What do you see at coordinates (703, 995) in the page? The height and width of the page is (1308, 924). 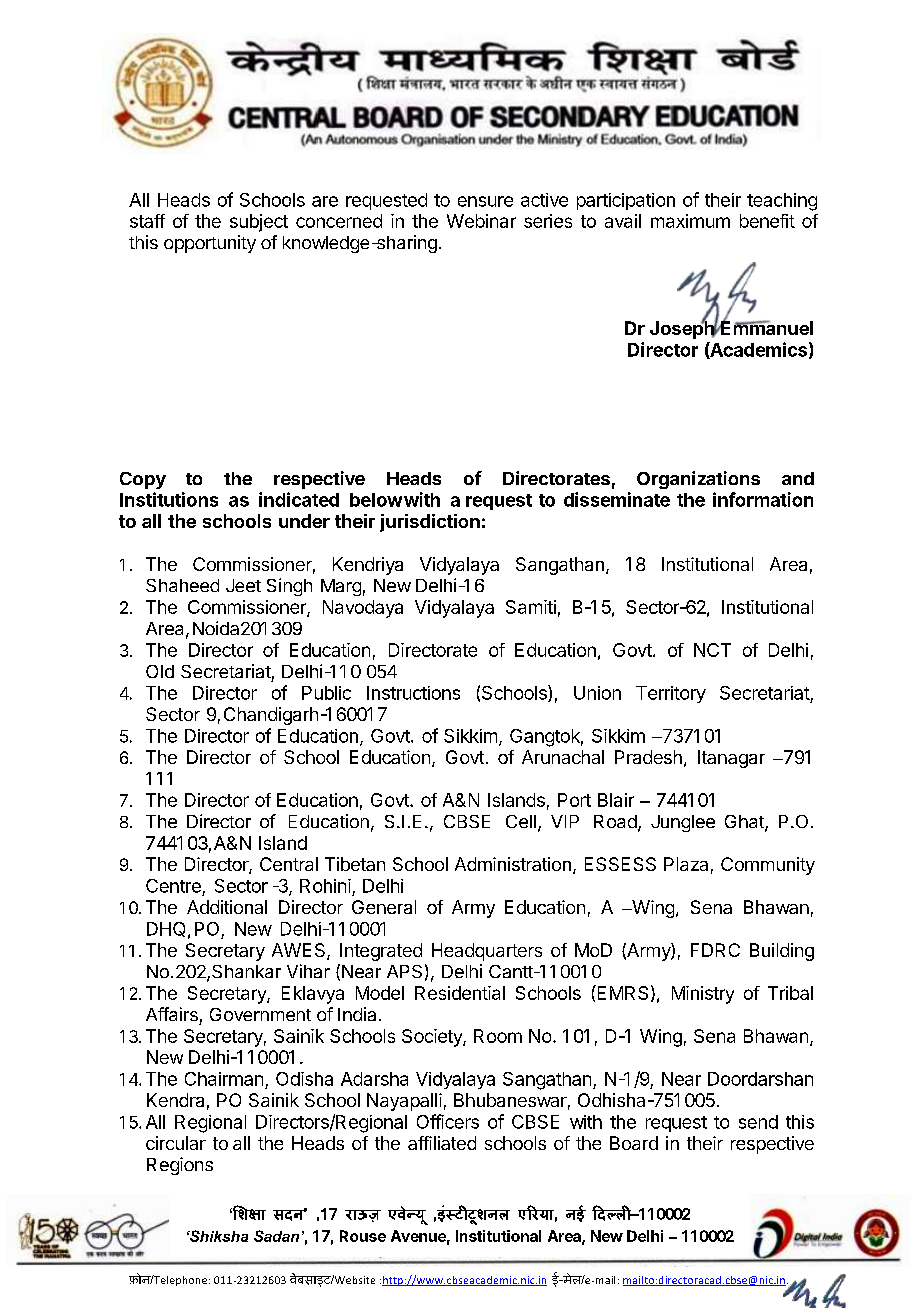 I see `Ministry` at bounding box center [703, 995].
